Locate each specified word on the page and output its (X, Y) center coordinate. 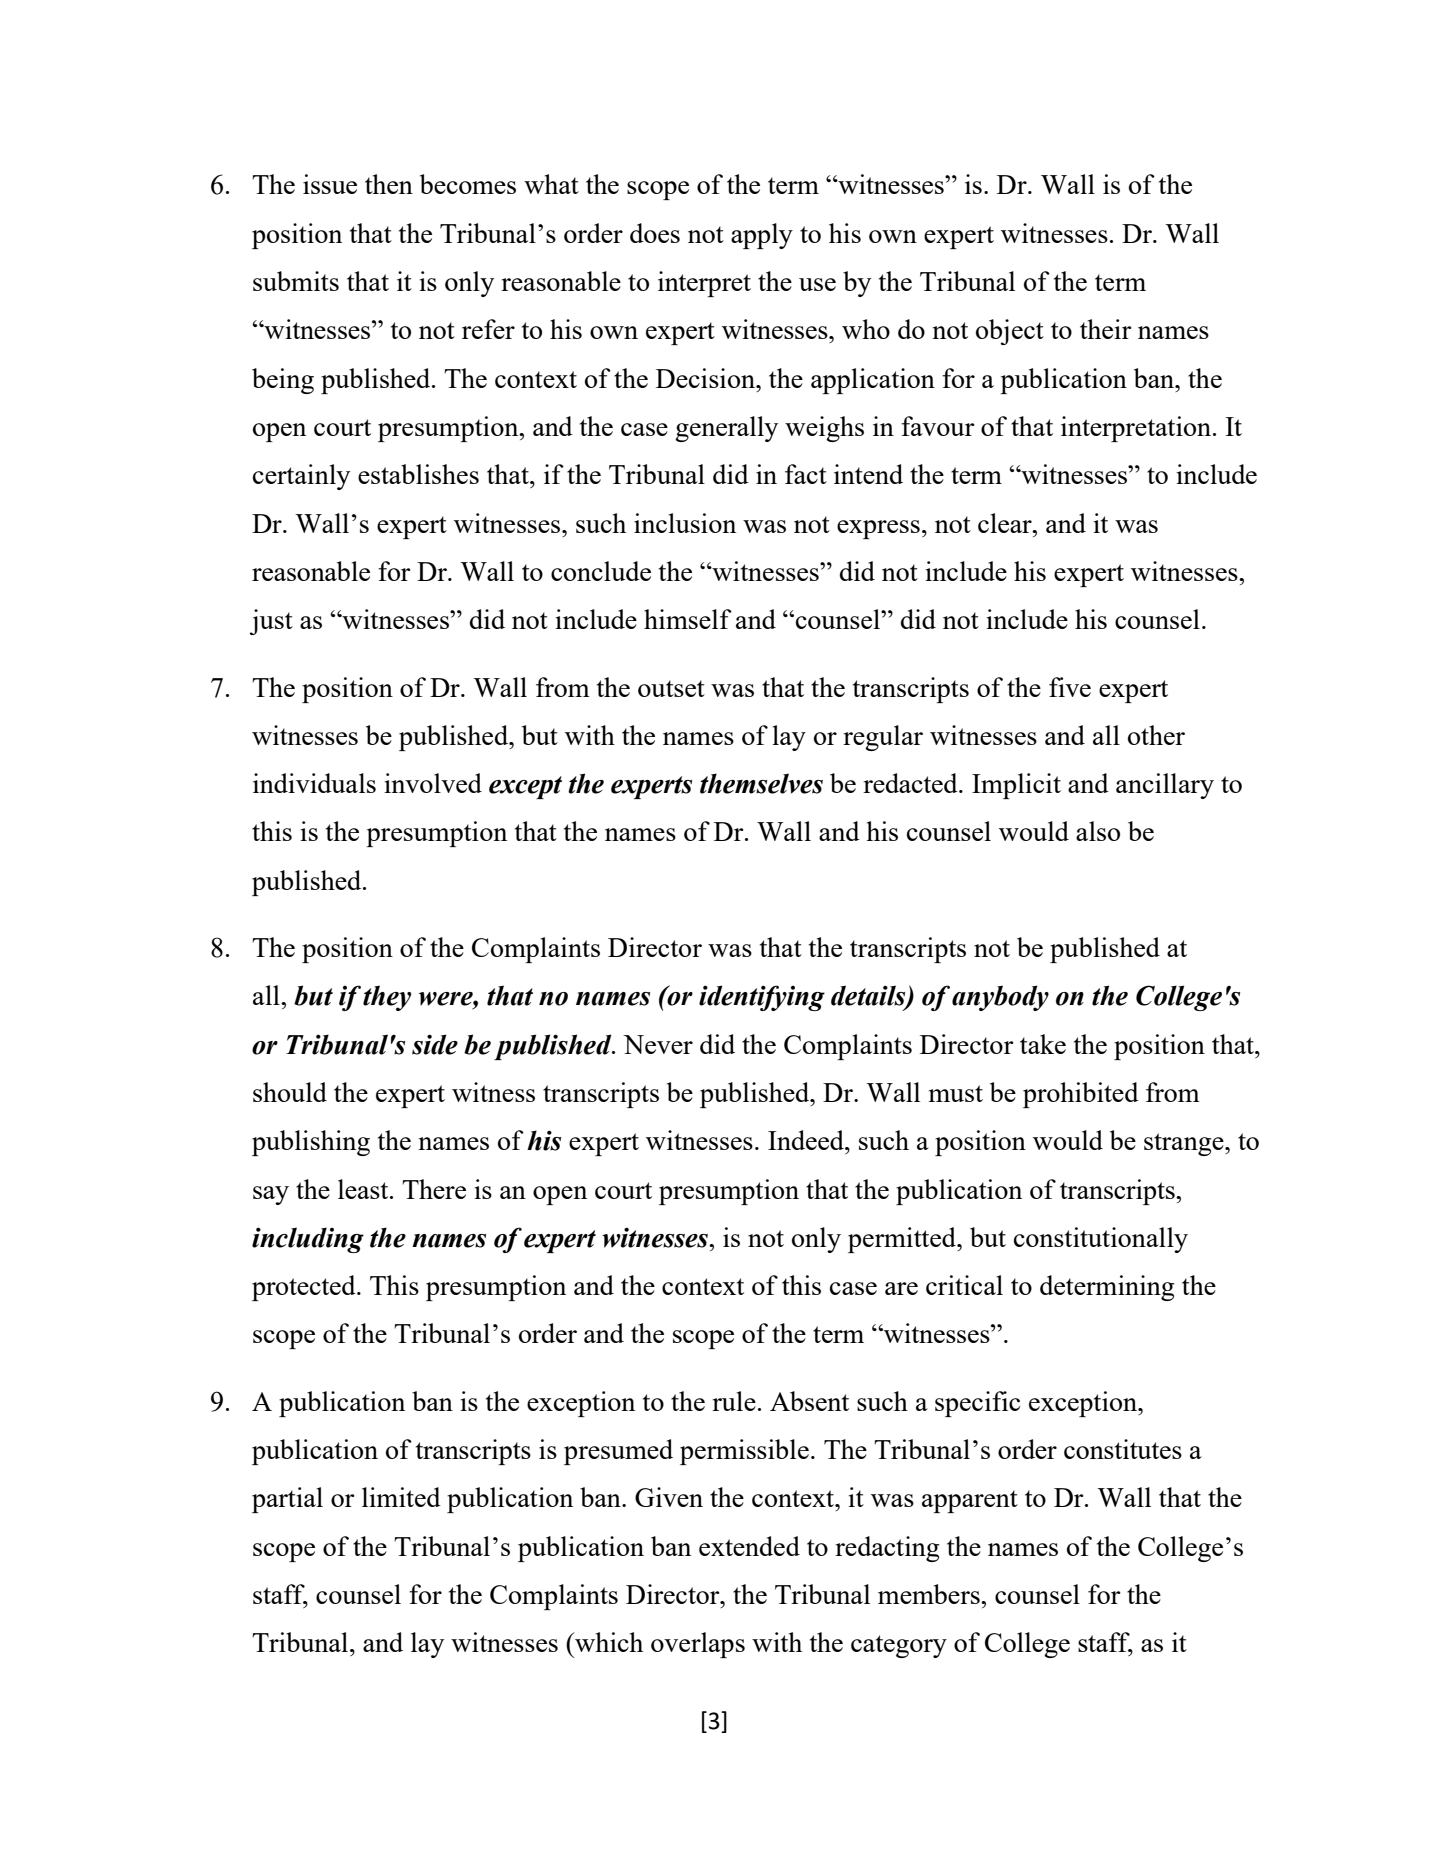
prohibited (1081, 1095)
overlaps (698, 1645)
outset (671, 688)
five (1070, 687)
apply (762, 236)
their (1106, 329)
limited (401, 1497)
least (364, 1189)
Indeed (807, 1140)
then (389, 184)
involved (433, 783)
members (930, 1594)
